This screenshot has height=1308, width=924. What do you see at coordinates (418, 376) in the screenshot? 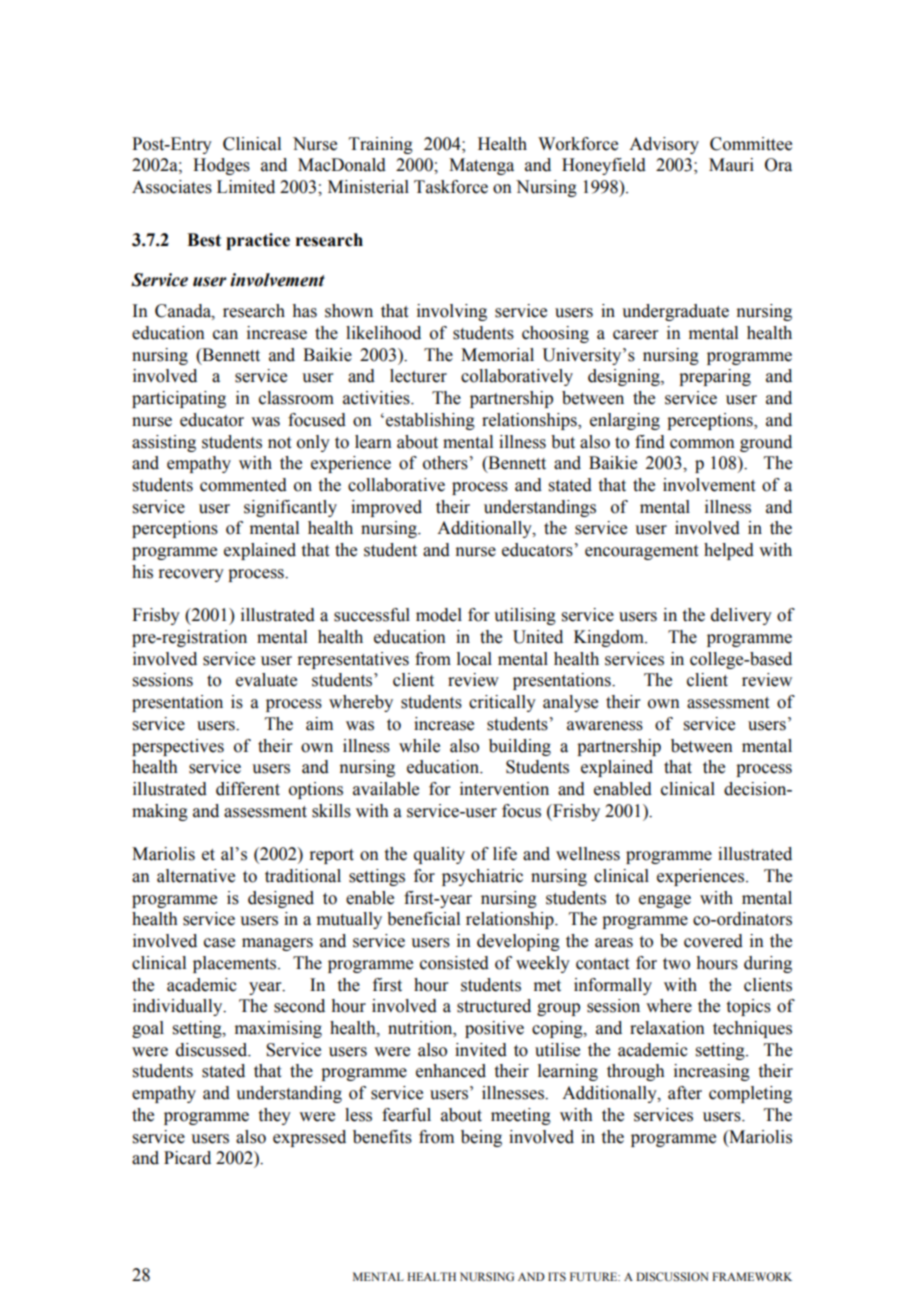
I see `lecturer` at bounding box center [418, 376].
